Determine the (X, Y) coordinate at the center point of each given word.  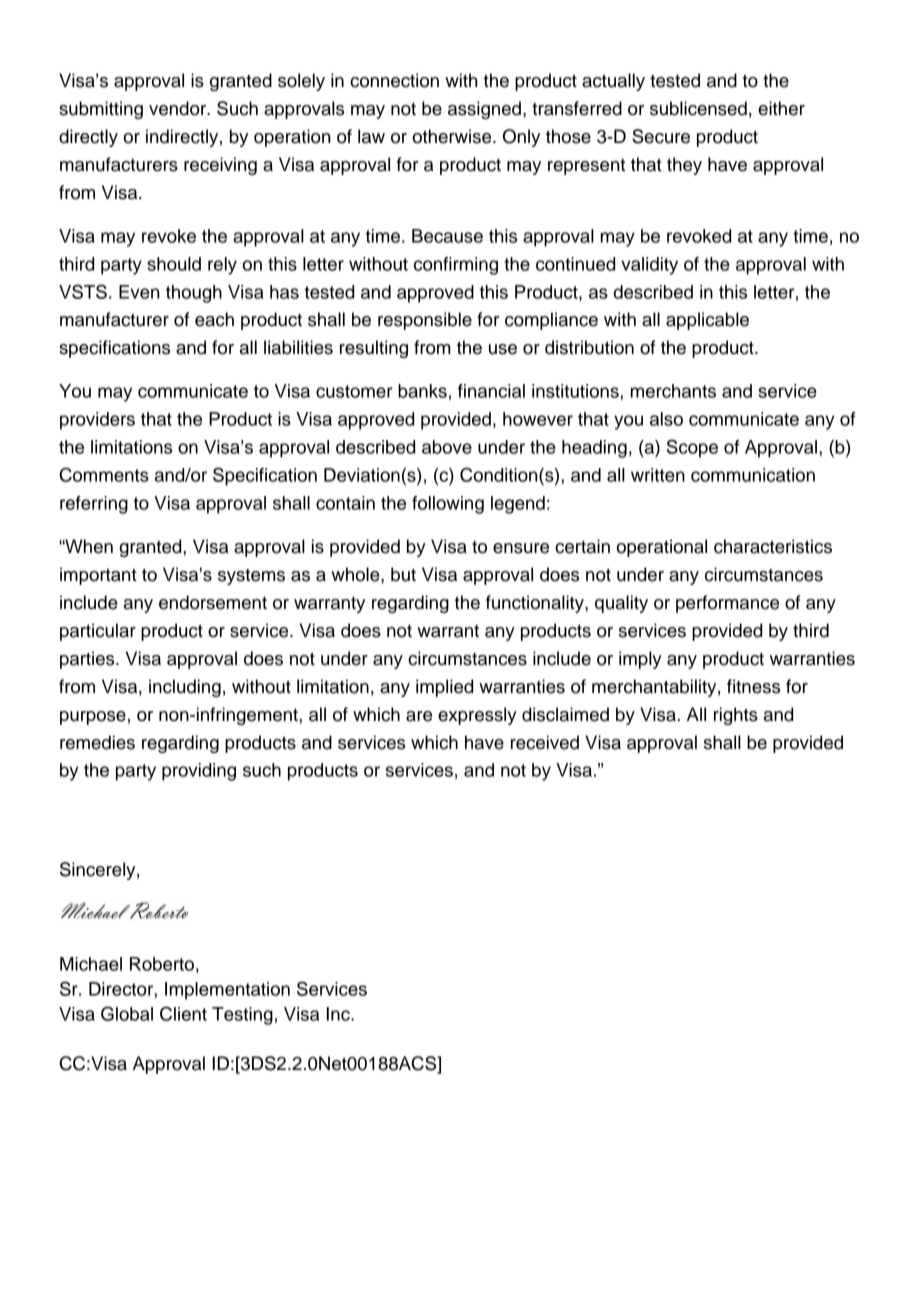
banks (422, 391)
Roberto (162, 964)
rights (736, 716)
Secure (661, 136)
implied (444, 688)
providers (97, 421)
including (185, 688)
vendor (179, 108)
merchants (673, 391)
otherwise (453, 136)
